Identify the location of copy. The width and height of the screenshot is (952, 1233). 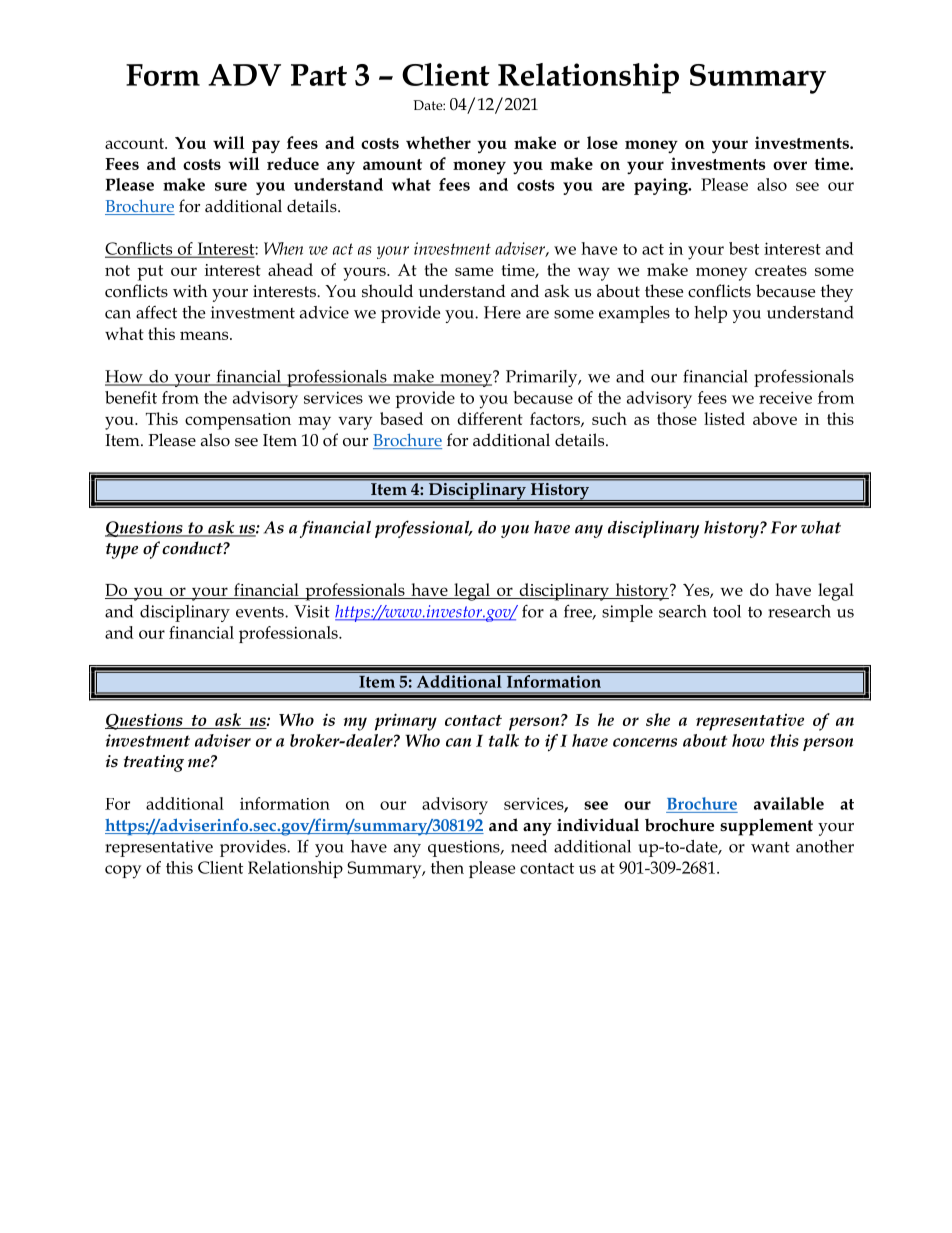
(123, 872).
